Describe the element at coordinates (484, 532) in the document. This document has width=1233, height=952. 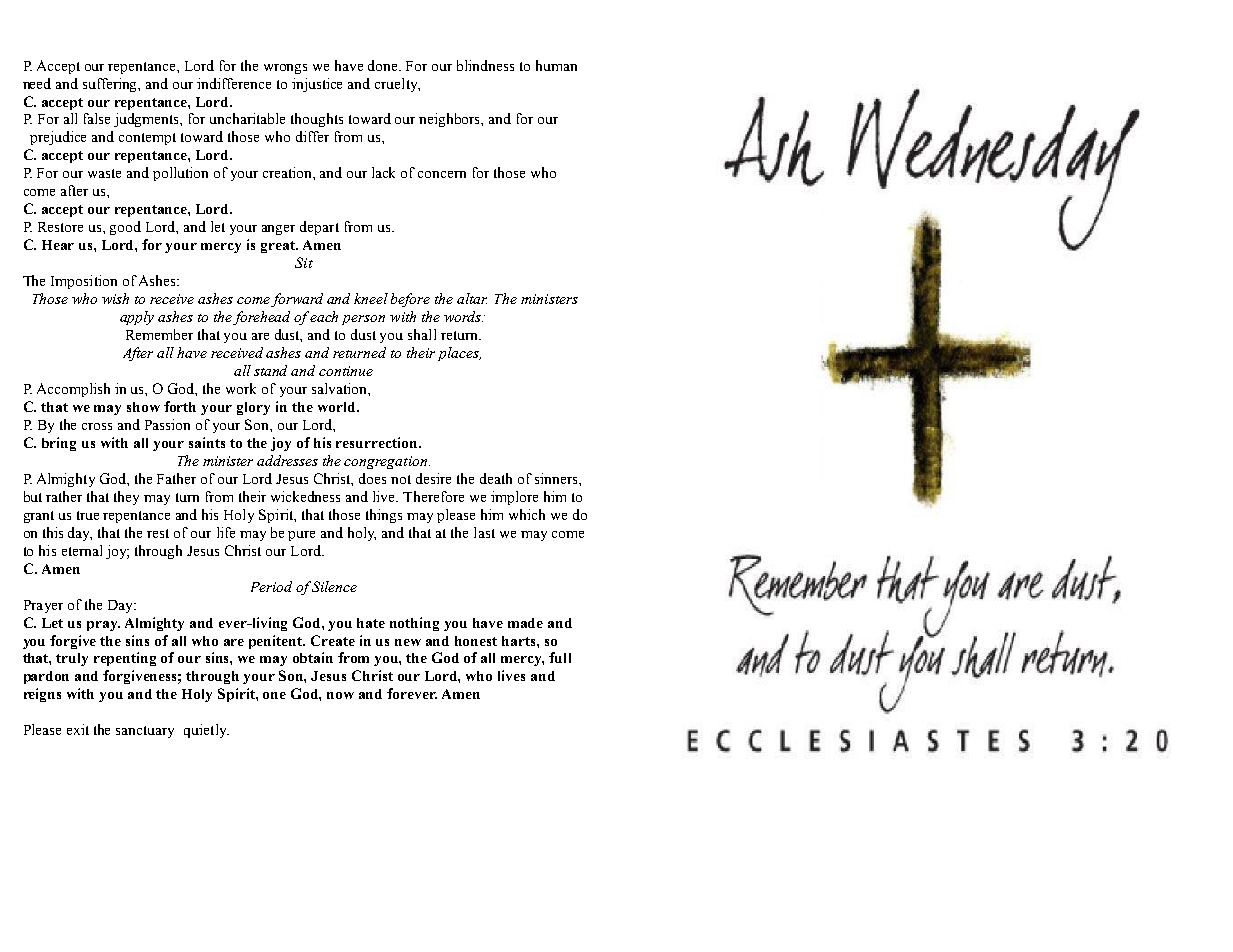
I see `last` at that location.
